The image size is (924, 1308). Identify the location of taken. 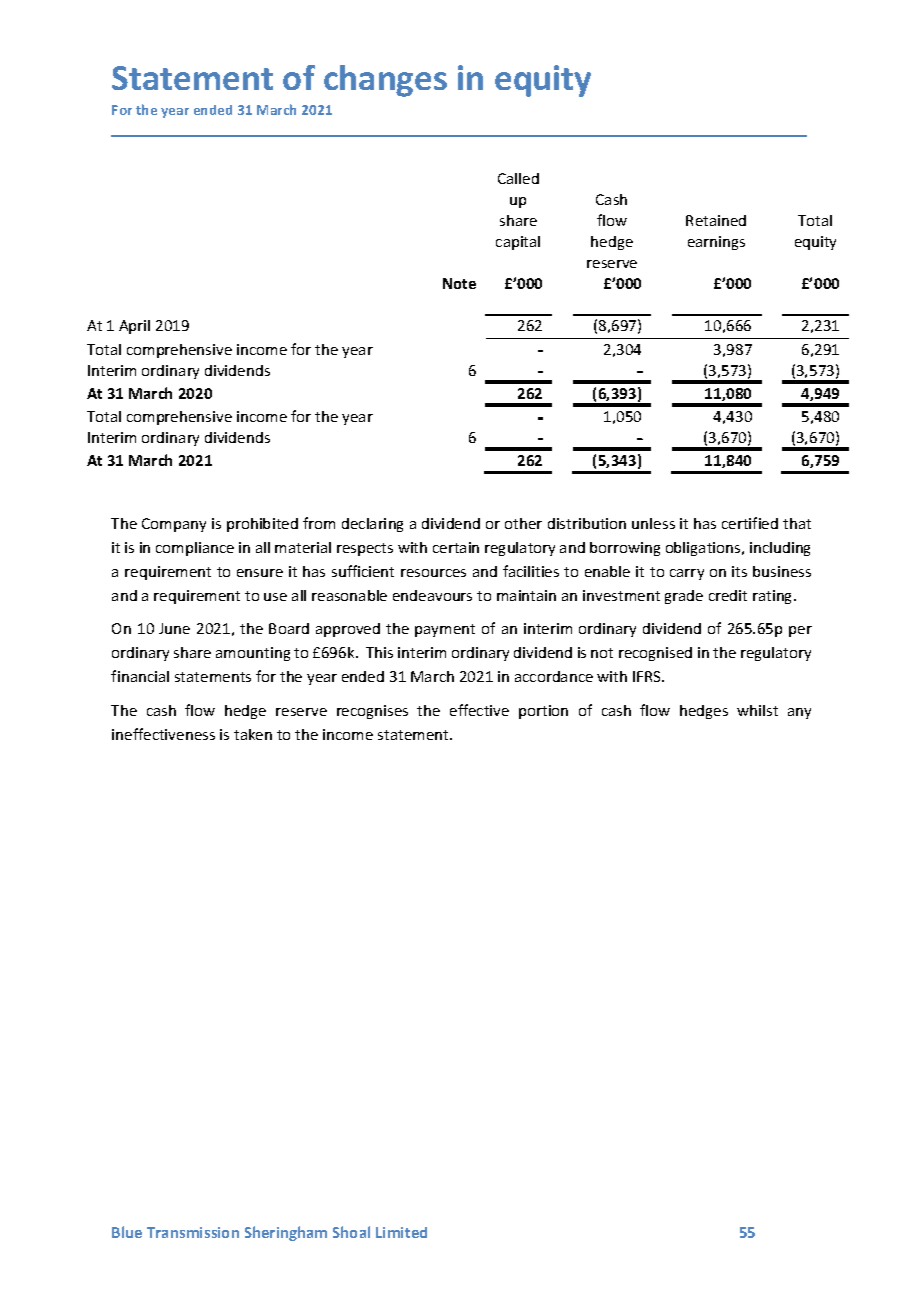
(253, 734).
